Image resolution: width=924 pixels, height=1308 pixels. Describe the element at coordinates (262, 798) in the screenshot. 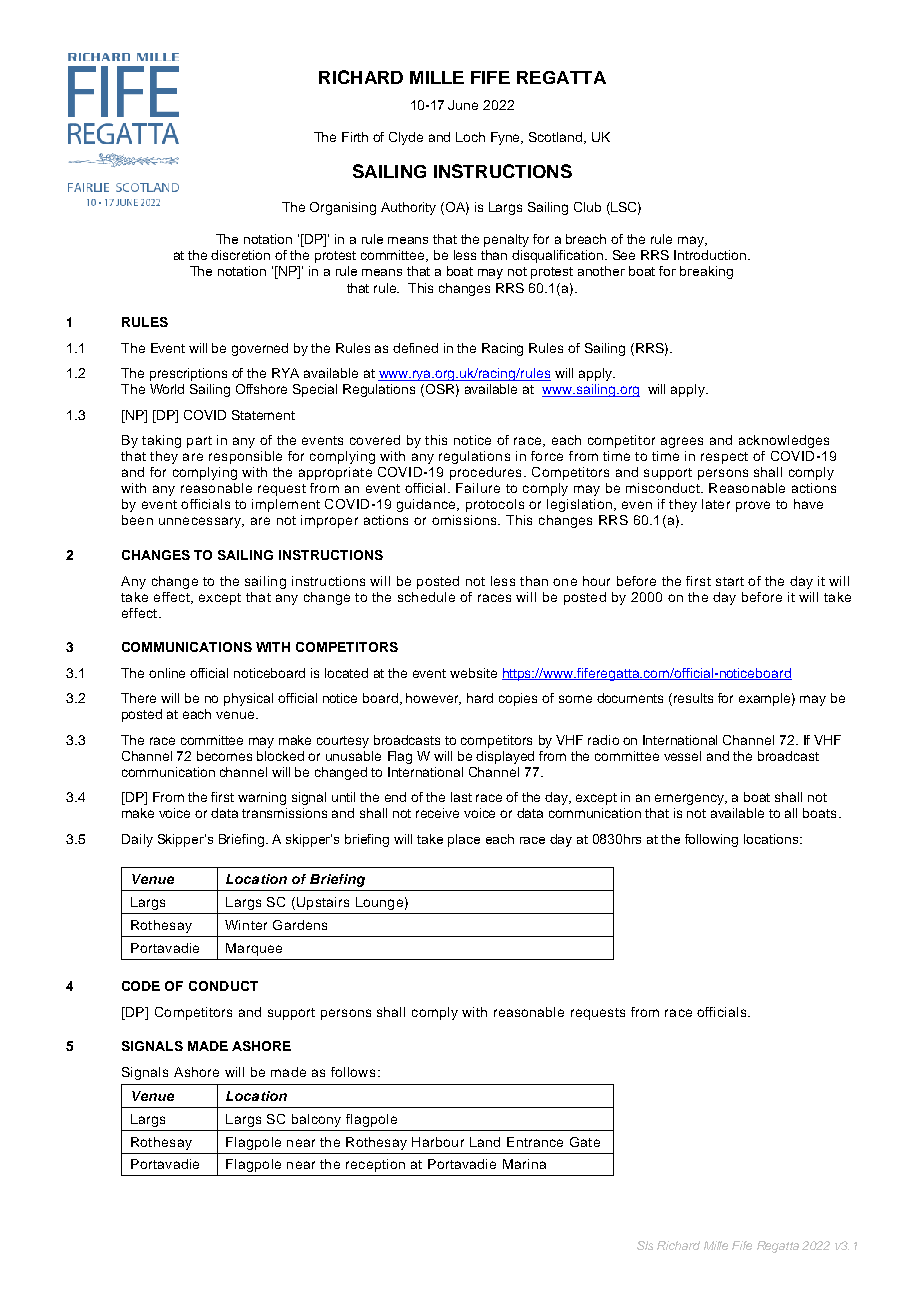

I see `warning` at that location.
